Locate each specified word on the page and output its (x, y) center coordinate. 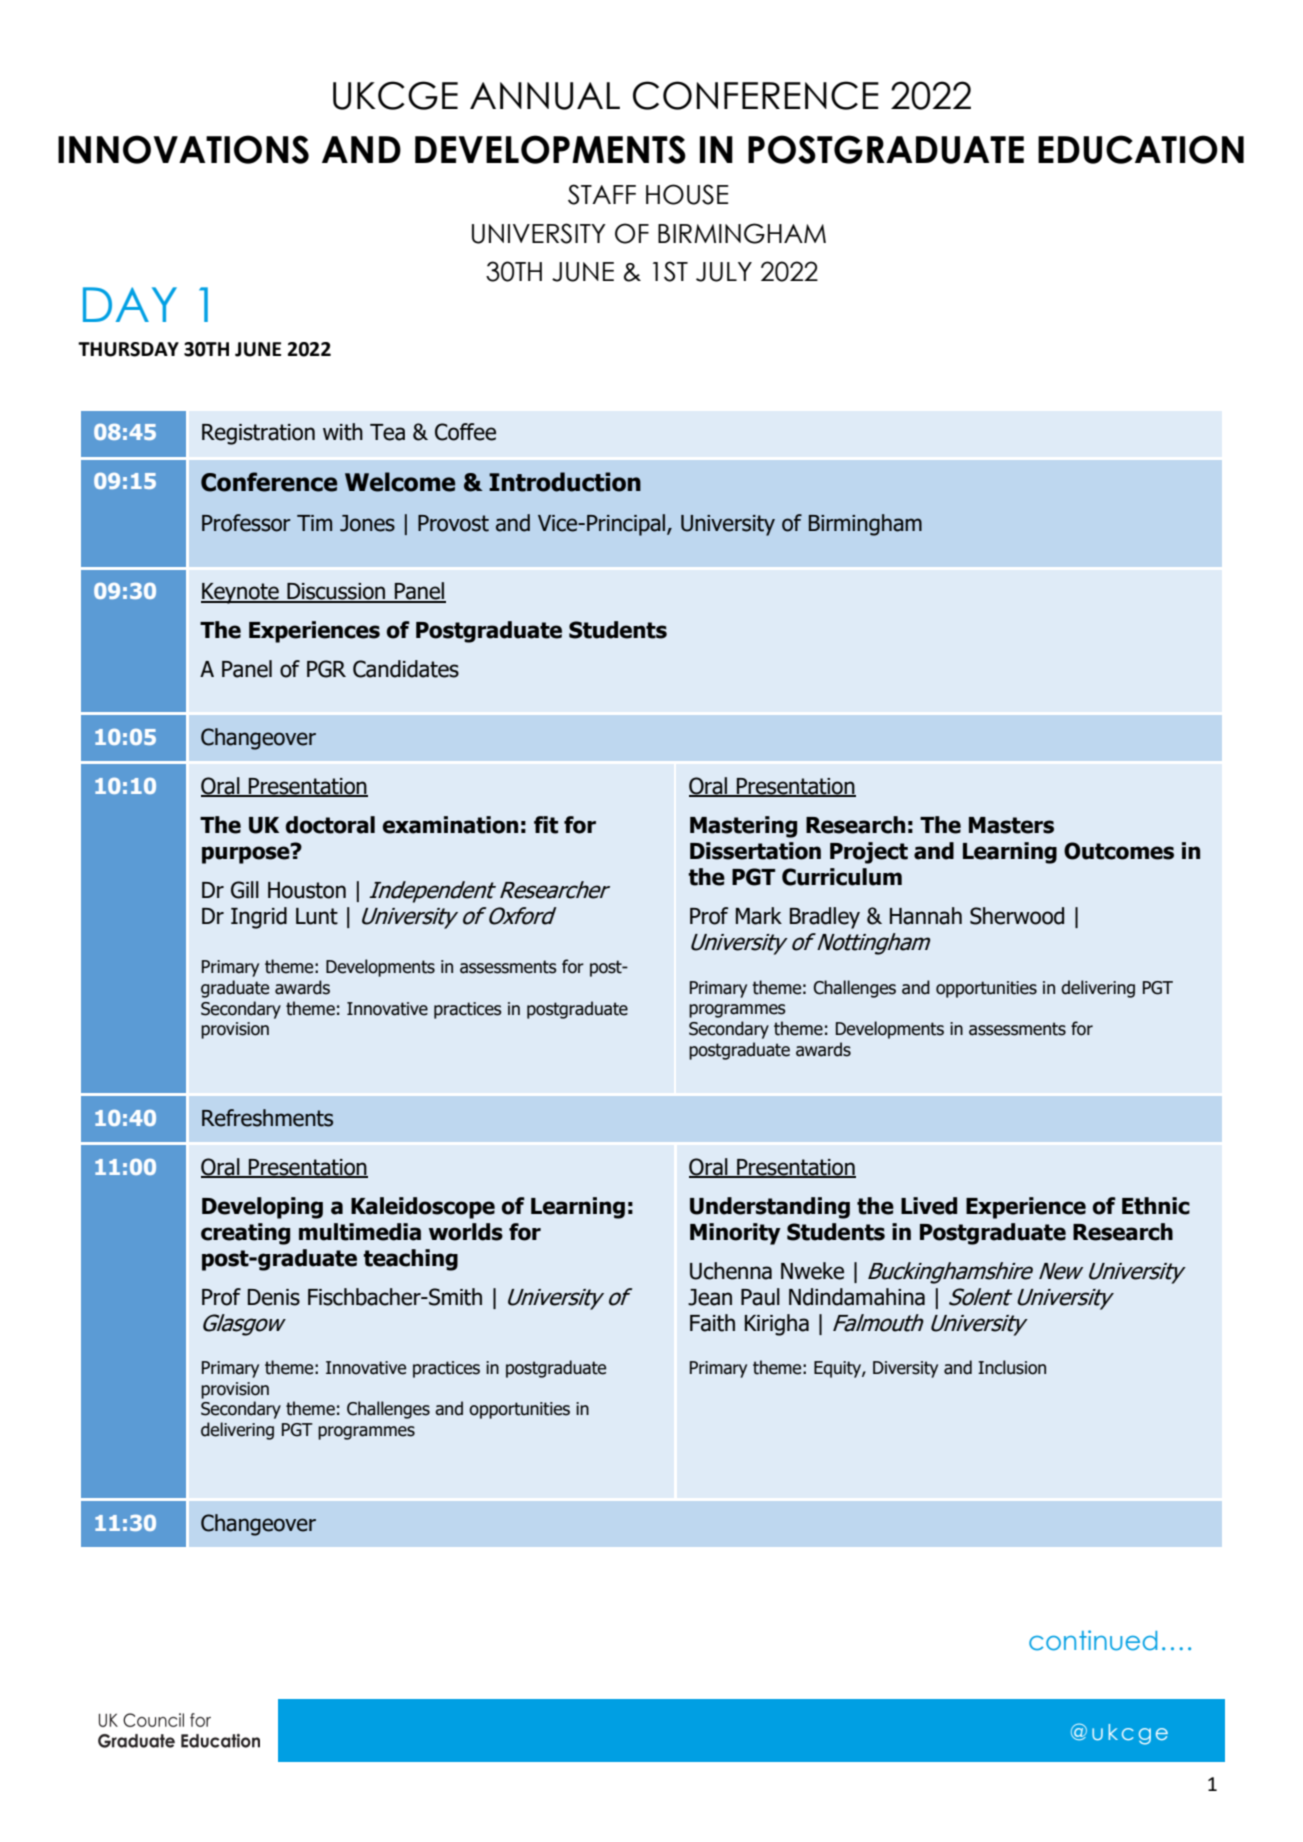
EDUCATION (1141, 149)
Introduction (565, 482)
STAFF (602, 194)
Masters (1011, 825)
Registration (258, 434)
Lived (929, 1206)
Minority (735, 1234)
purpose (247, 854)
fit (546, 825)
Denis (274, 1297)
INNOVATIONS (183, 149)
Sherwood (1017, 916)
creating (245, 1234)
